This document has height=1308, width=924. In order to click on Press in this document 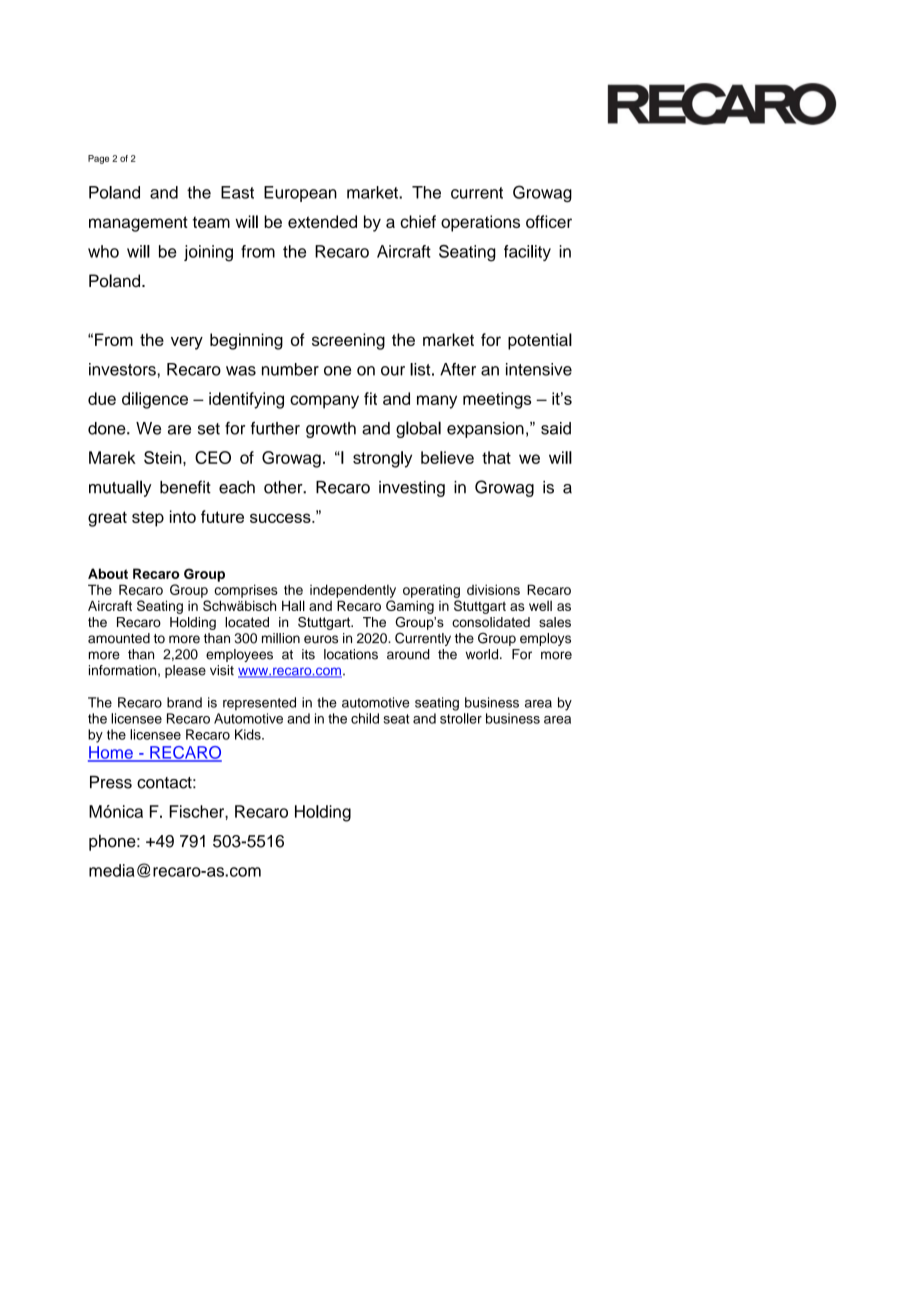, I will do `click(111, 782)`.
